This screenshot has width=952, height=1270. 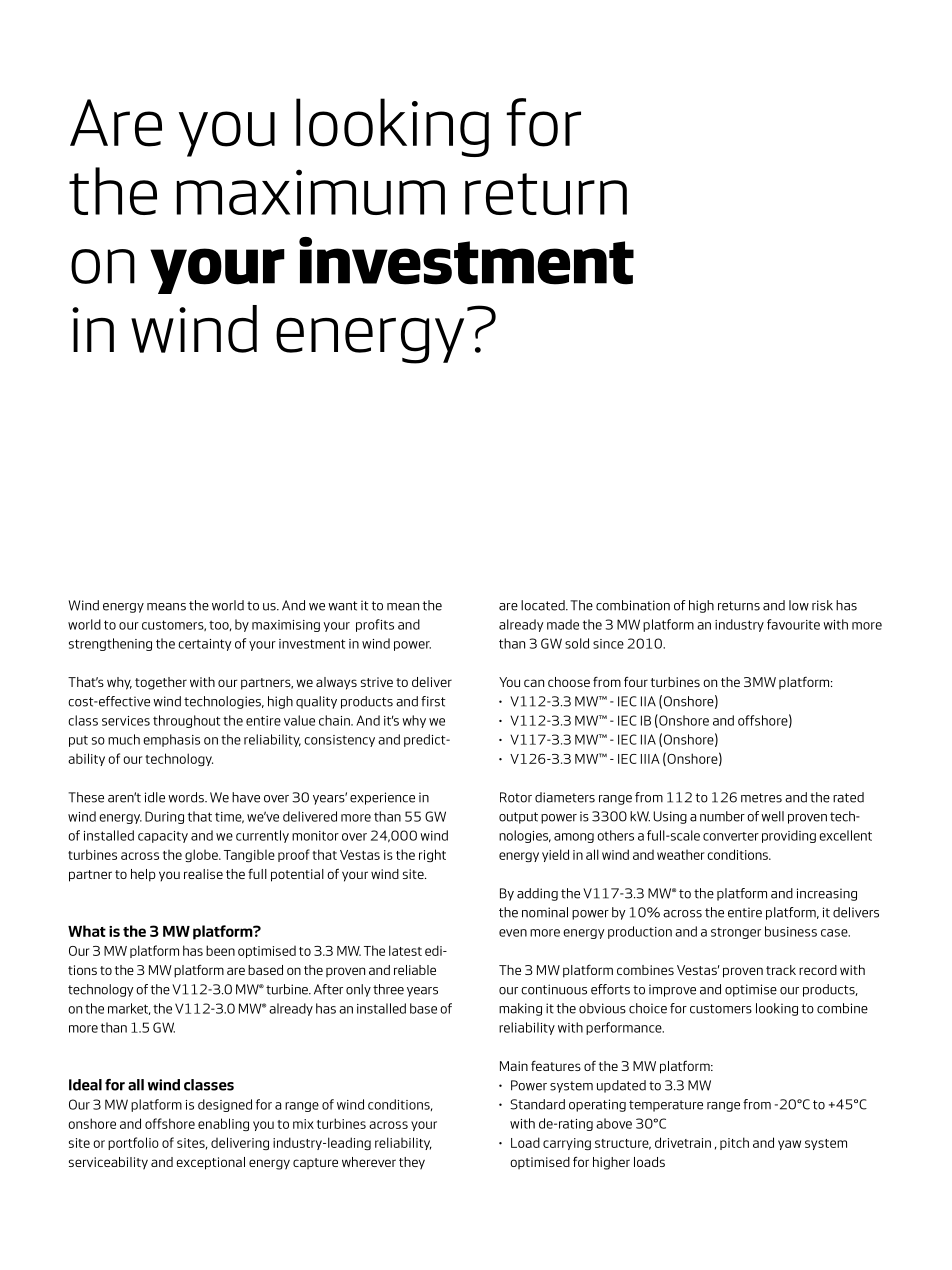 I want to click on together, so click(x=161, y=683).
